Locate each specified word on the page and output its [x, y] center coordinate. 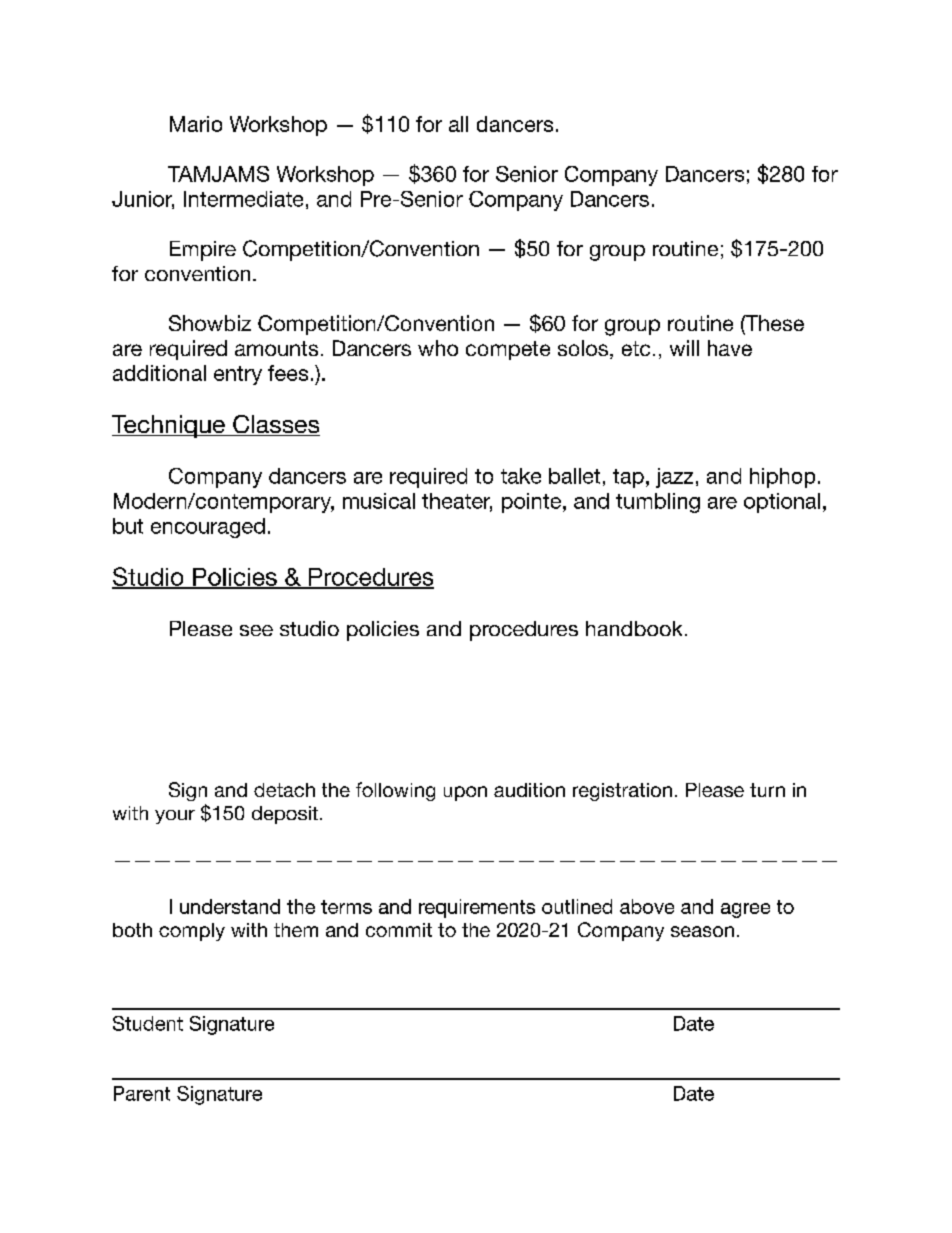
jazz [674, 478]
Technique [169, 426]
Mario [196, 124]
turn [767, 790]
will [684, 348]
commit [399, 930]
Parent [142, 1093]
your [175, 817]
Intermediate [243, 199]
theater [457, 502]
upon [465, 793]
